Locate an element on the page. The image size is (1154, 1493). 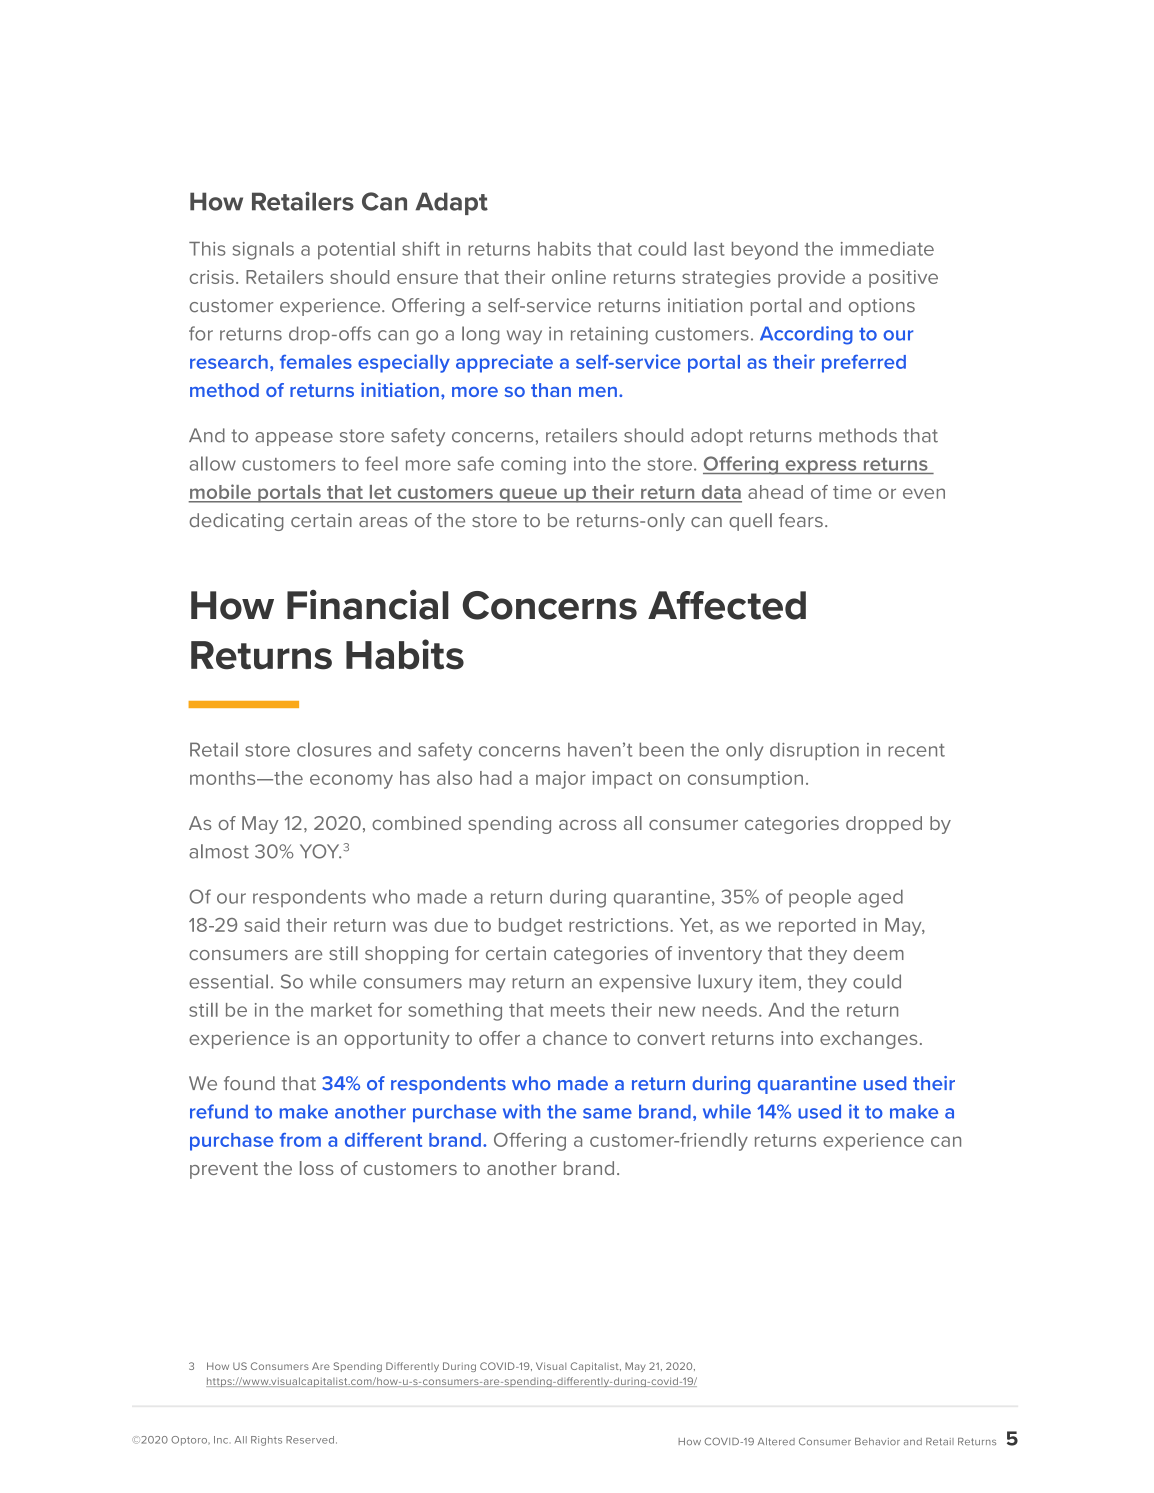
economy is located at coordinates (351, 781).
